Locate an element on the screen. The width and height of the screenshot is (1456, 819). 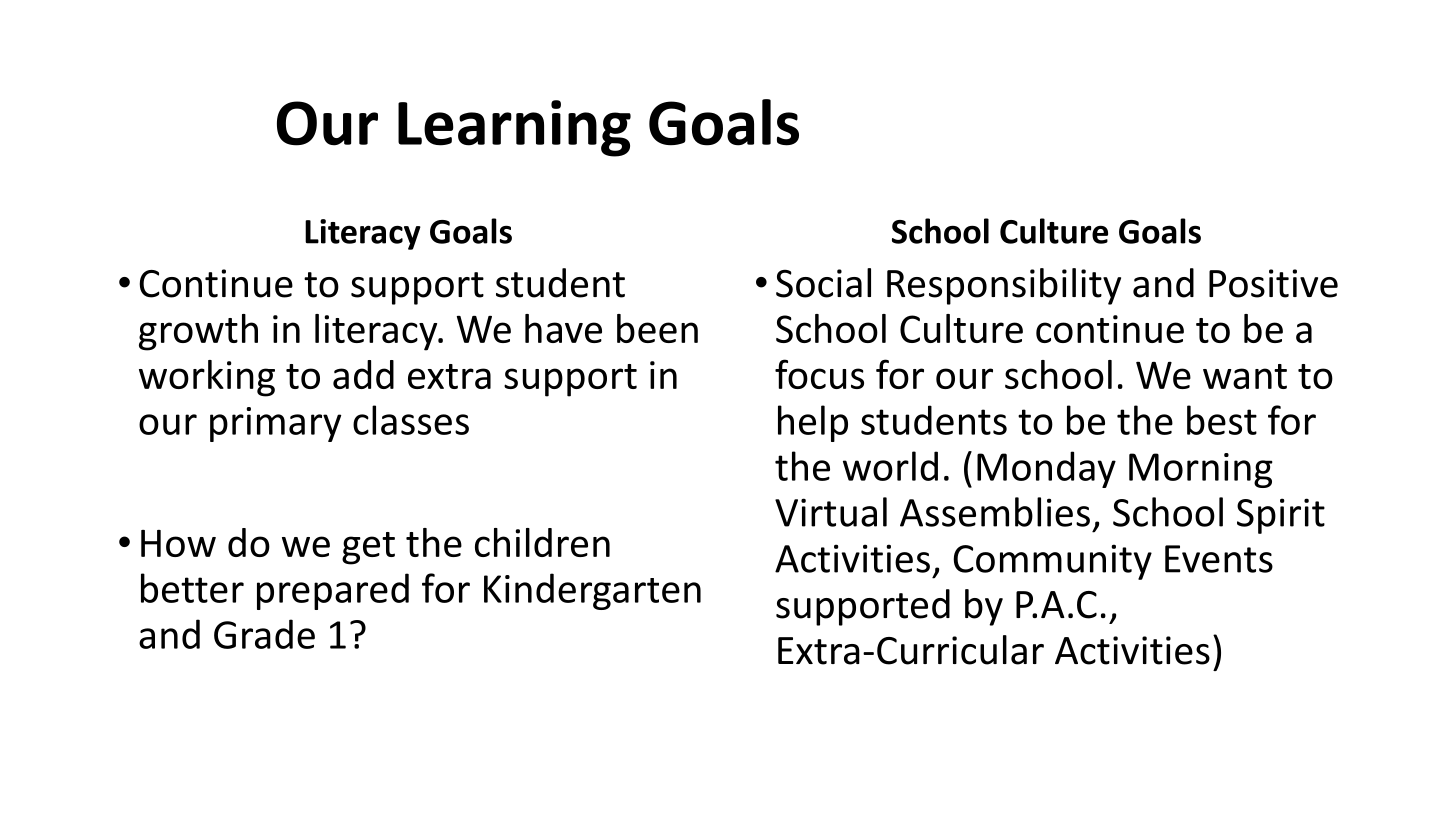
Social is located at coordinates (823, 283).
